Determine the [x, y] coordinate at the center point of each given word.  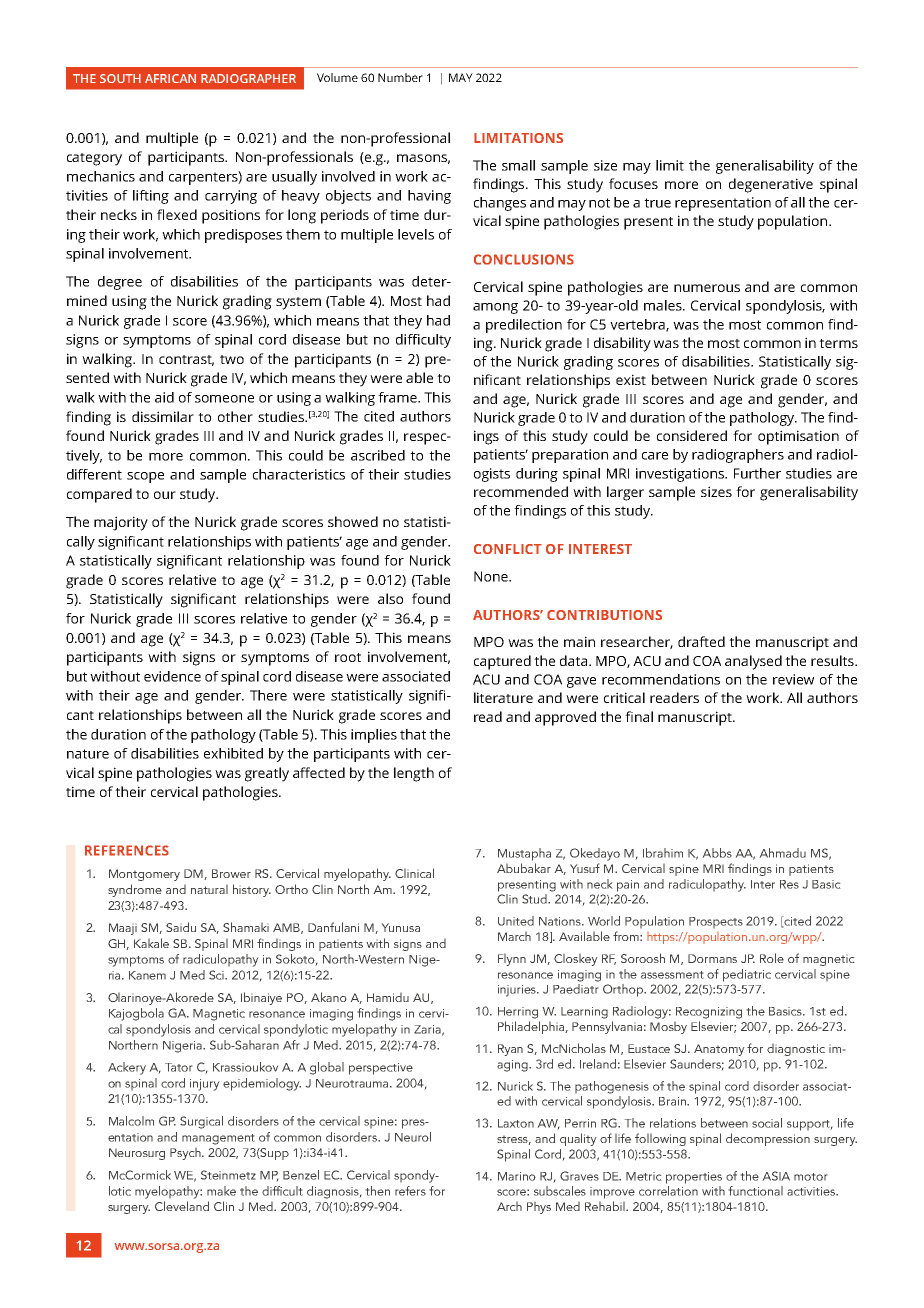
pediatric [747, 975]
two [232, 359]
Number [400, 77]
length [414, 774]
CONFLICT [508, 549]
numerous [707, 288]
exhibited [233, 753]
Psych [186, 1153]
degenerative [771, 185]
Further [757, 473]
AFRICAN [170, 78]
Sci [218, 975]
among [495, 308]
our [165, 495]
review [793, 679]
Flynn [512, 959]
